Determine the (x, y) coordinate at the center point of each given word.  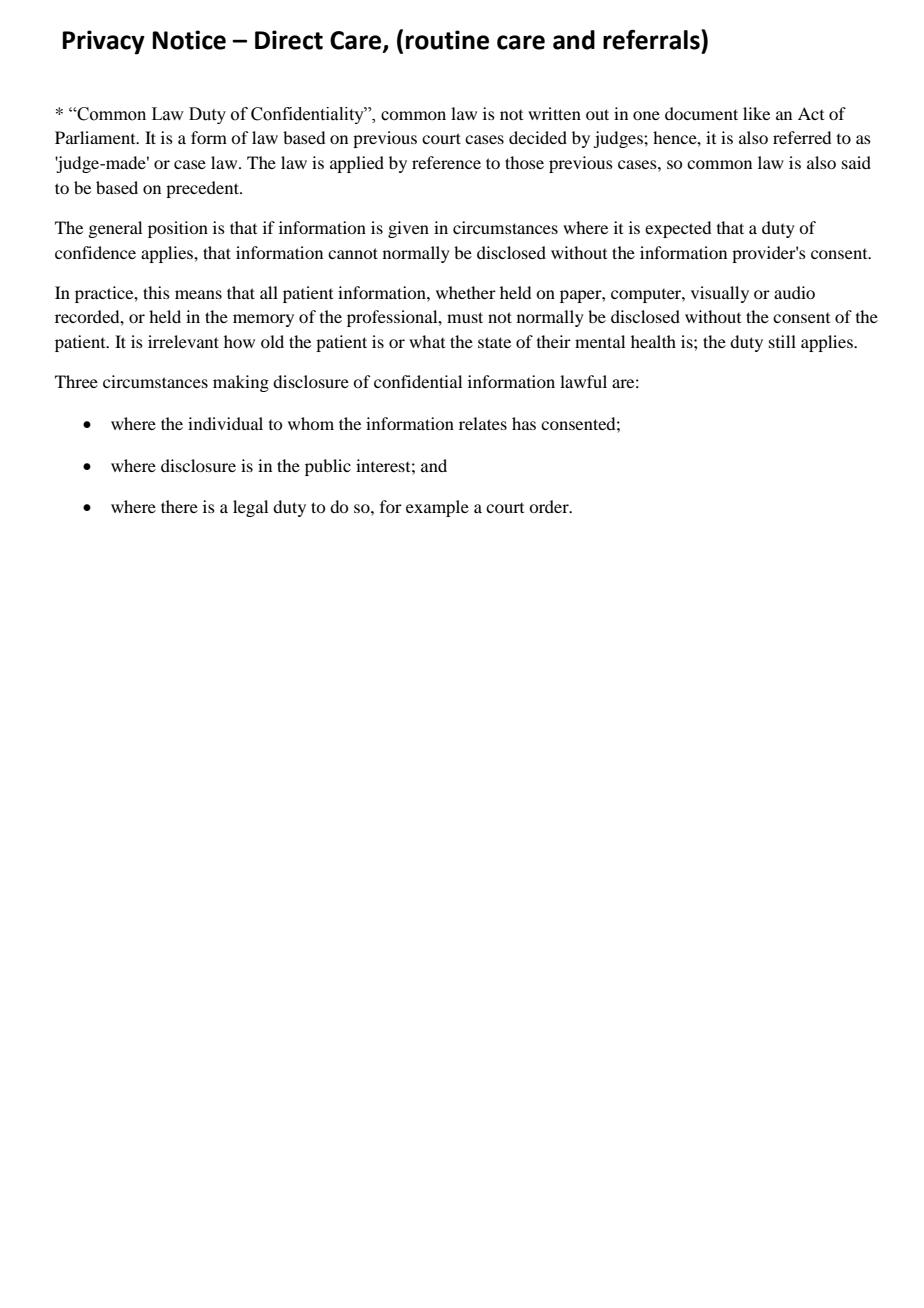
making (241, 383)
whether (466, 292)
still (782, 341)
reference (446, 162)
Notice (189, 40)
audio (794, 292)
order (550, 506)
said (856, 162)
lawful (583, 381)
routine (447, 40)
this (156, 292)
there (179, 506)
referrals (652, 39)
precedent (203, 189)
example (437, 508)
